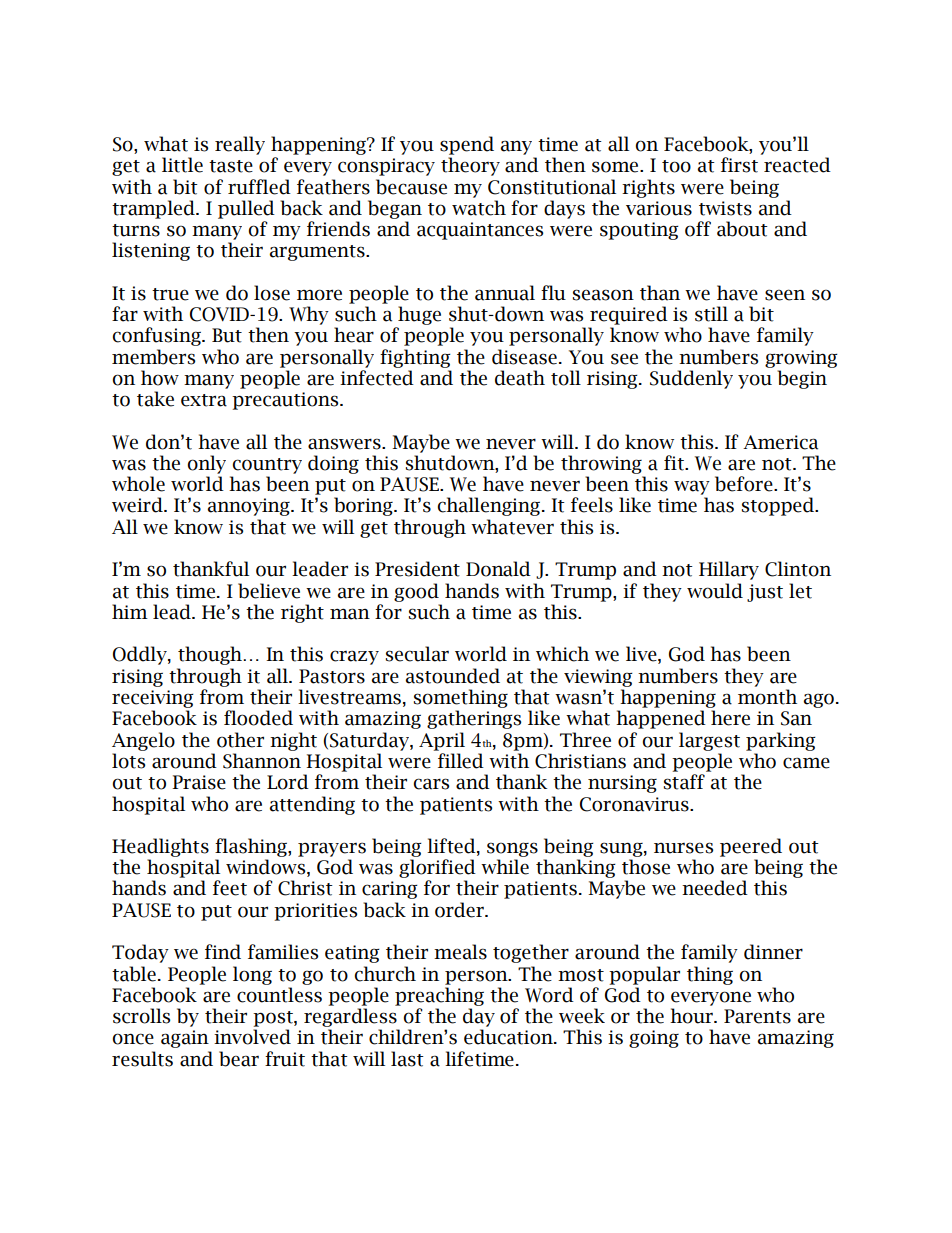 This page has width=952, height=1233. What do you see at coordinates (204, 400) in the page?
I see `extra` at bounding box center [204, 400].
